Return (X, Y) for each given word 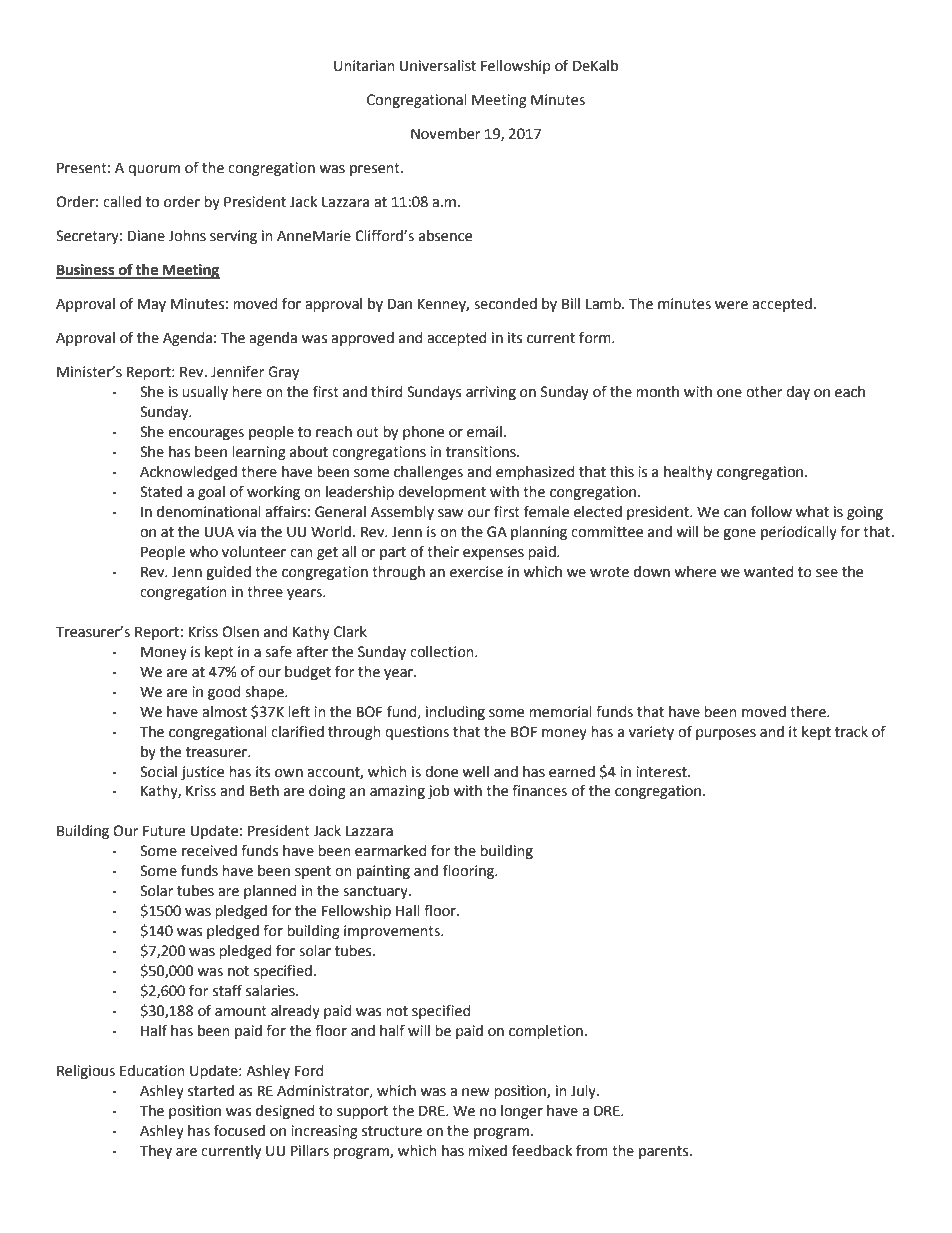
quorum (154, 170)
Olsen (240, 632)
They (156, 1152)
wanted (769, 572)
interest (662, 772)
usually (205, 393)
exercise (476, 572)
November (445, 134)
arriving (491, 393)
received (209, 851)
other (764, 392)
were (731, 305)
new (476, 1092)
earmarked (391, 851)
